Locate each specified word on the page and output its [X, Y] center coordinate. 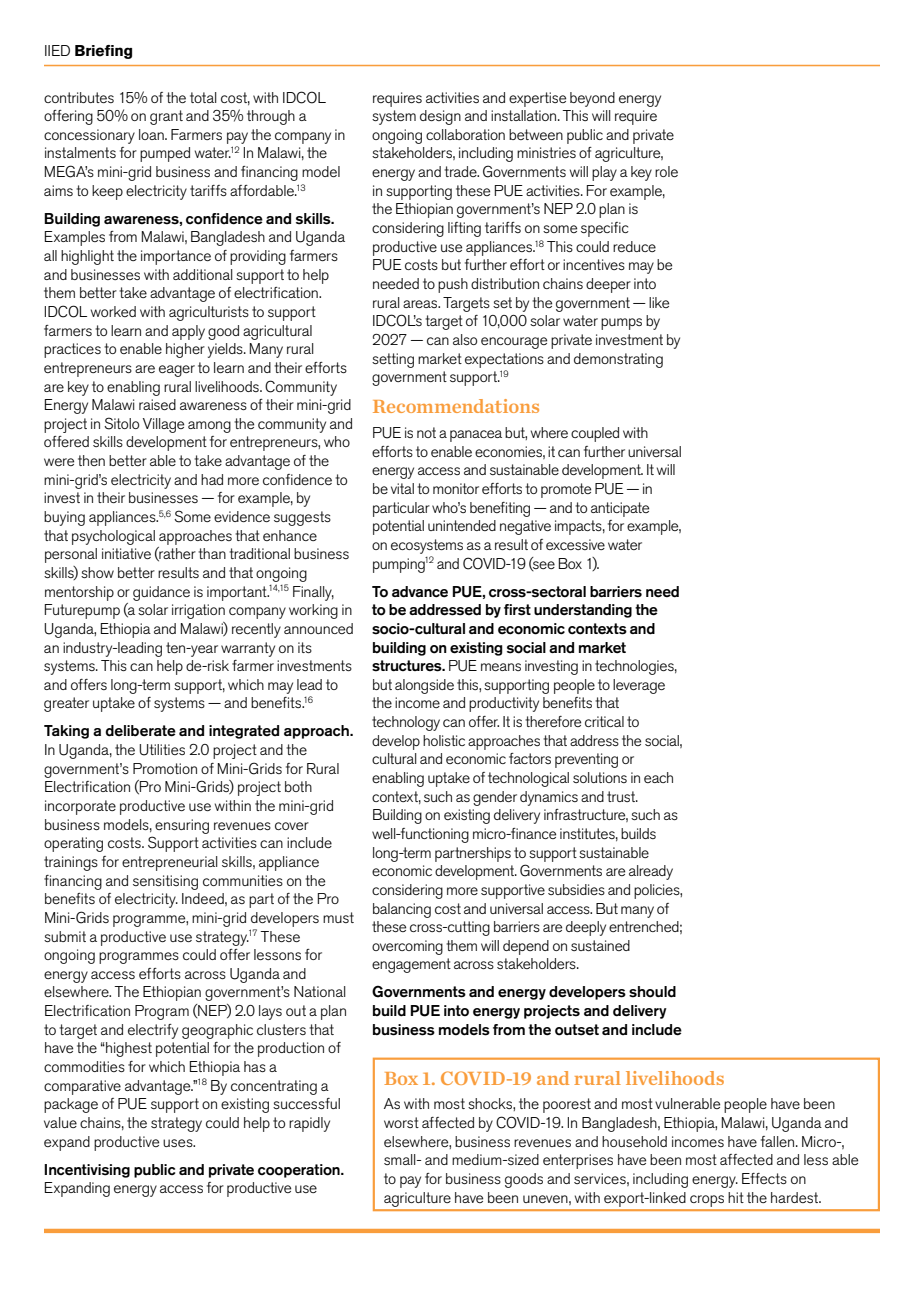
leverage [639, 686]
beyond [592, 99]
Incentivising [87, 1171]
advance [420, 592]
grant [166, 117]
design [440, 117]
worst [401, 1122]
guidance [161, 593]
